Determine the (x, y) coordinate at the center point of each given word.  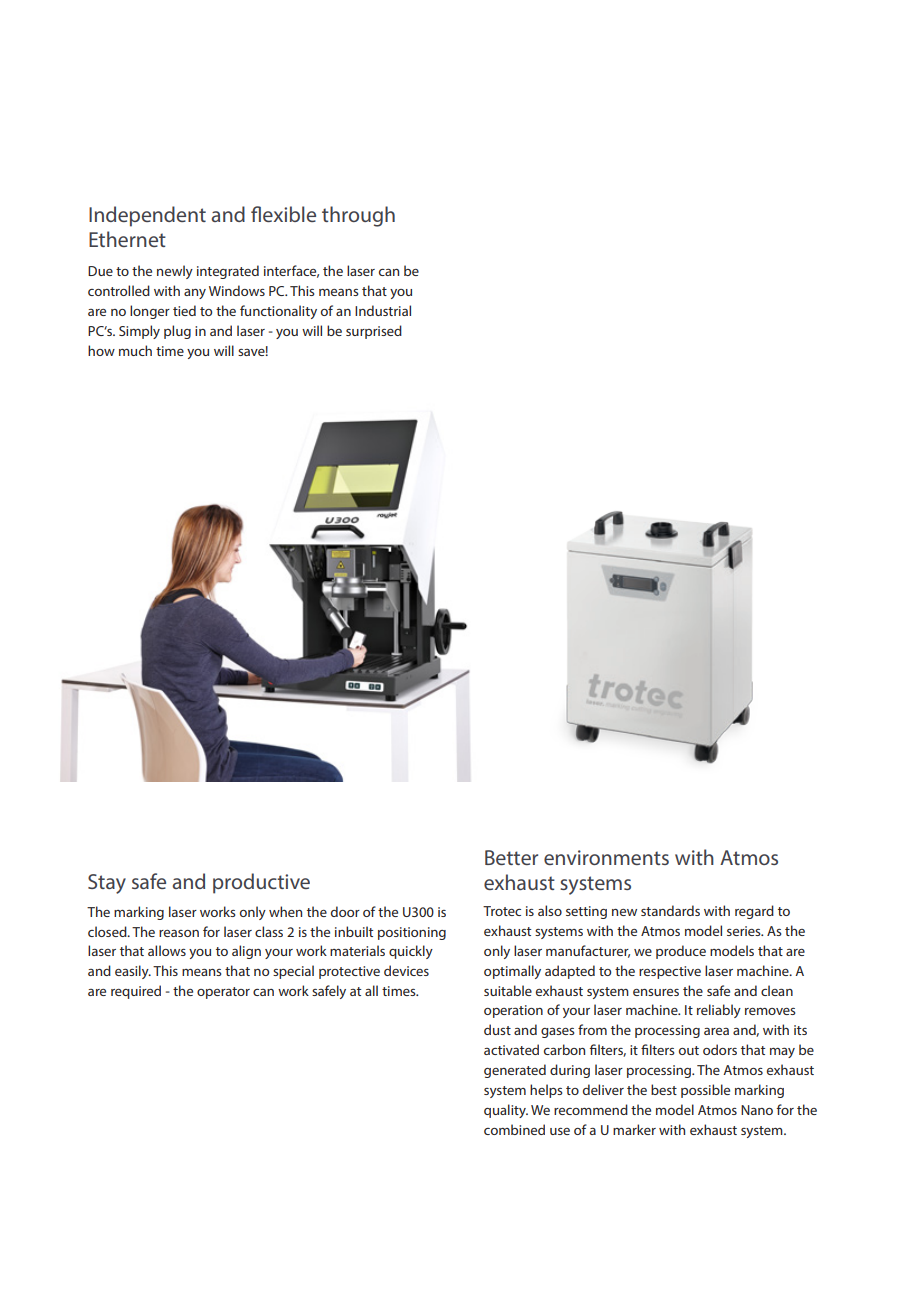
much (135, 350)
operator (223, 993)
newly (175, 272)
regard (754, 912)
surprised (374, 332)
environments (606, 857)
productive (261, 883)
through (358, 216)
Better (511, 857)
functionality (278, 312)
